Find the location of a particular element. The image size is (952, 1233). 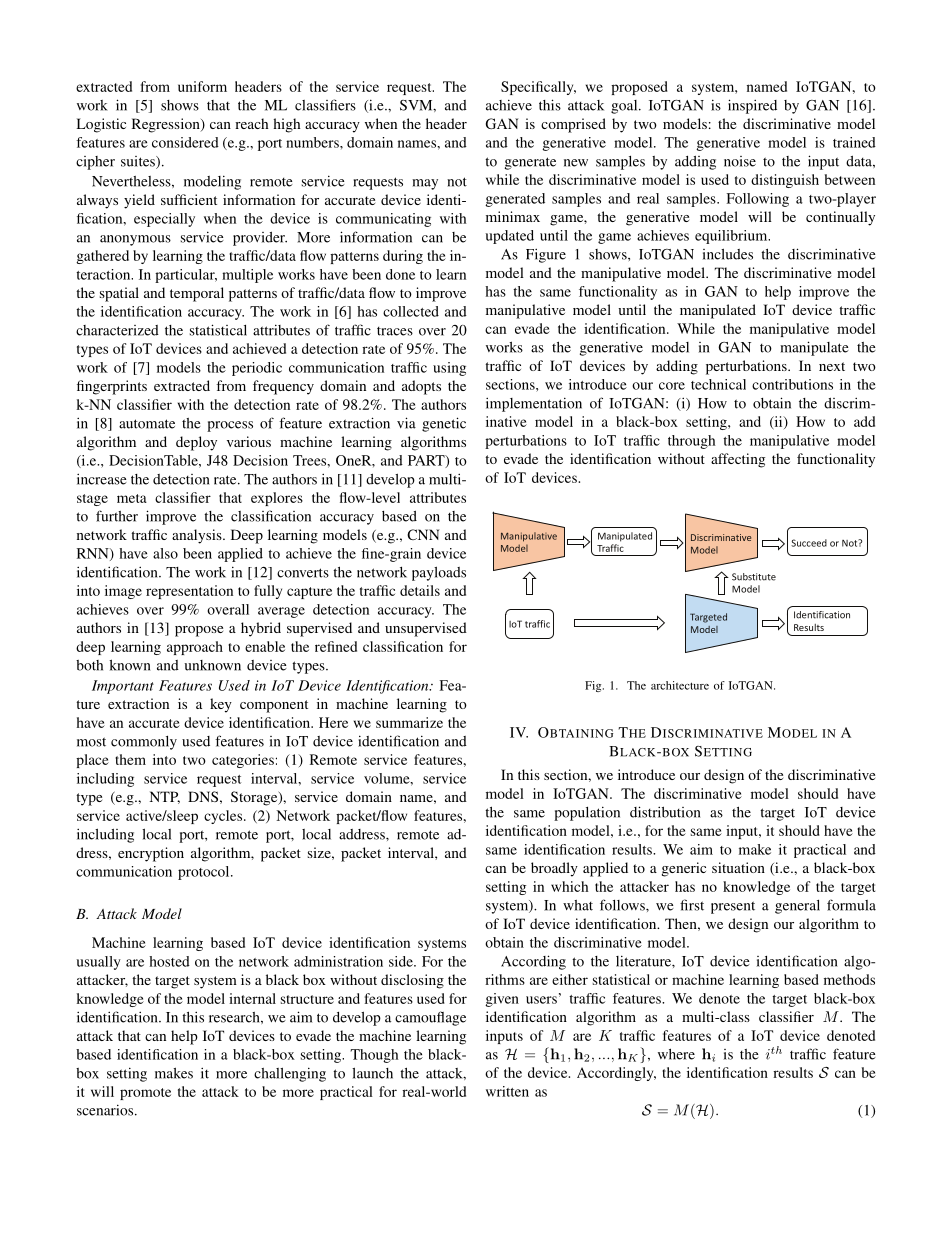

image is located at coordinates (123, 592).
